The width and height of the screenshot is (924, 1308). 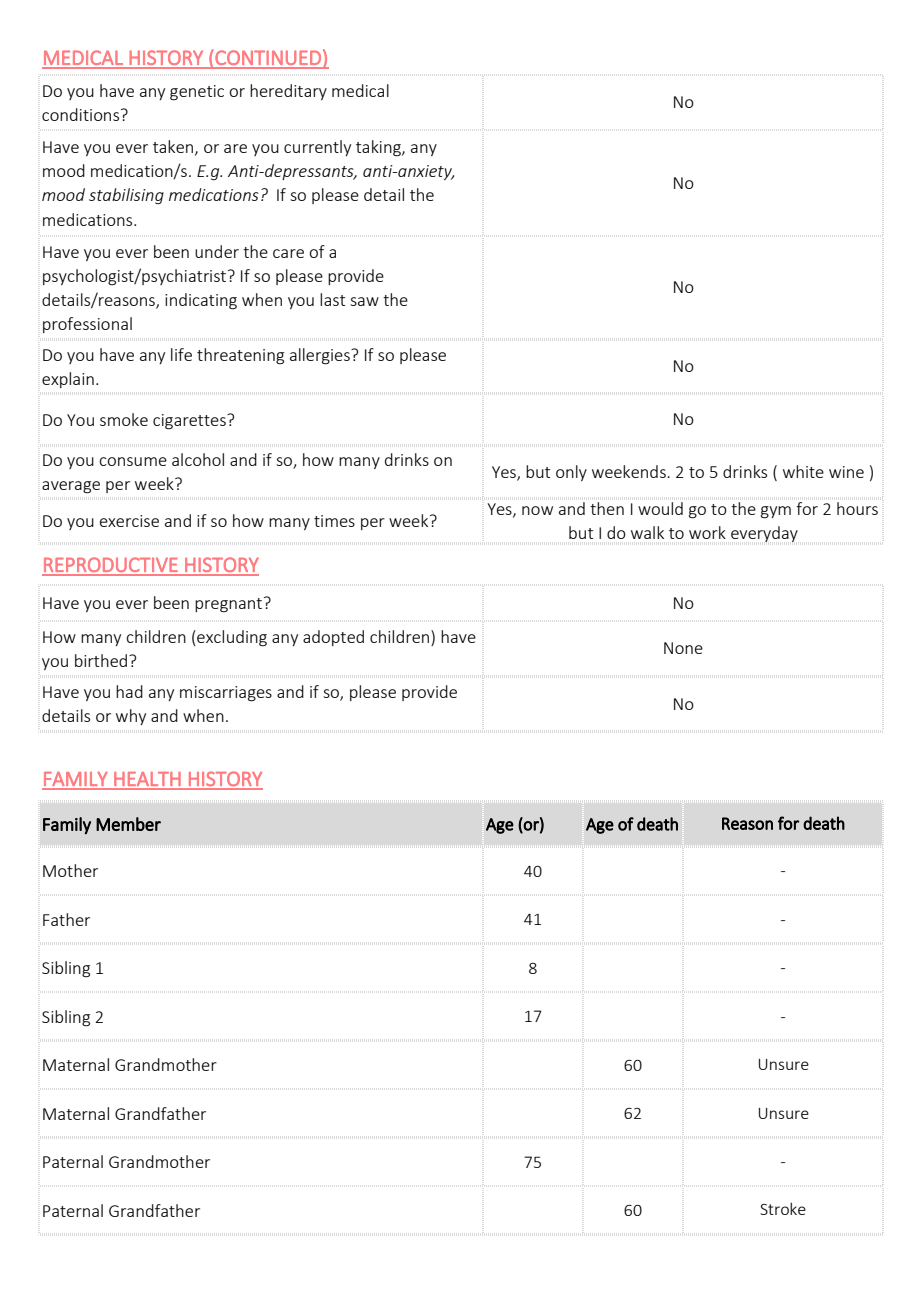 What do you see at coordinates (174, 147) in the screenshot?
I see `taken` at bounding box center [174, 147].
